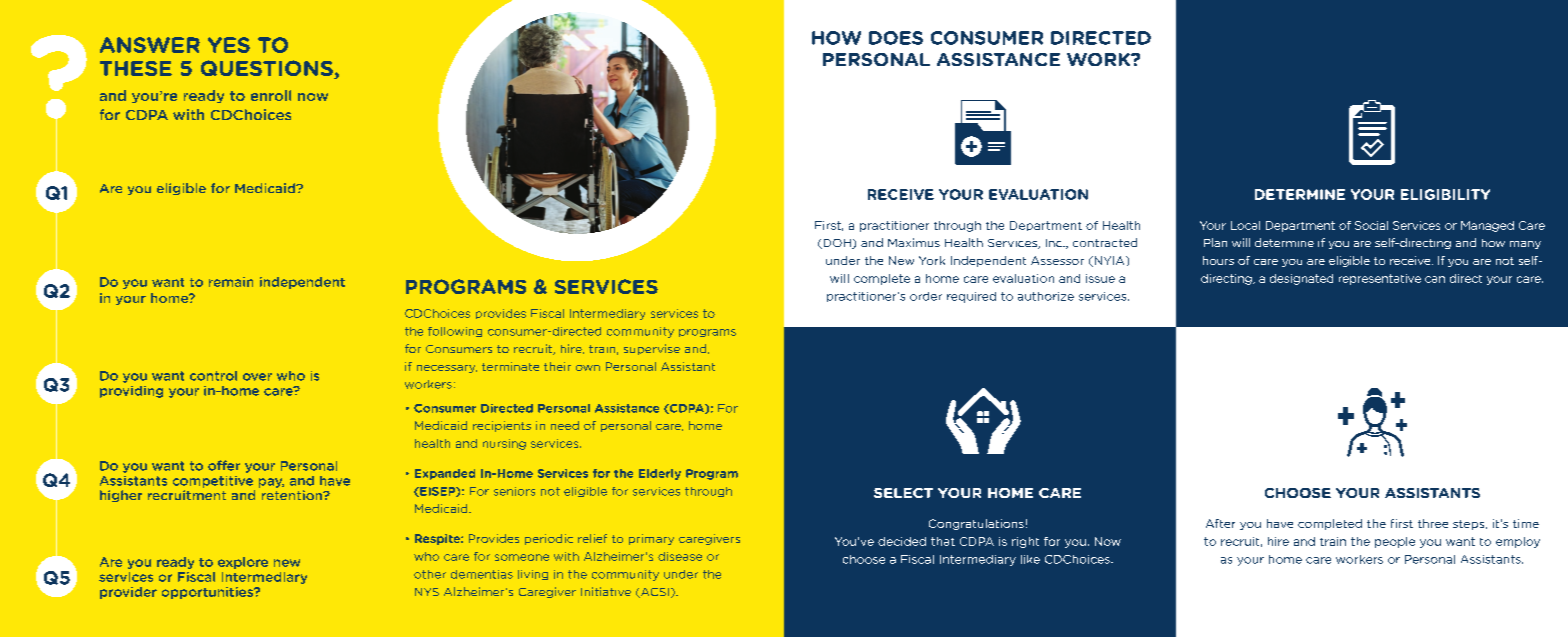 The width and height of the screenshot is (1568, 637). Describe the element at coordinates (243, 563) in the screenshot. I see `explore` at that location.
